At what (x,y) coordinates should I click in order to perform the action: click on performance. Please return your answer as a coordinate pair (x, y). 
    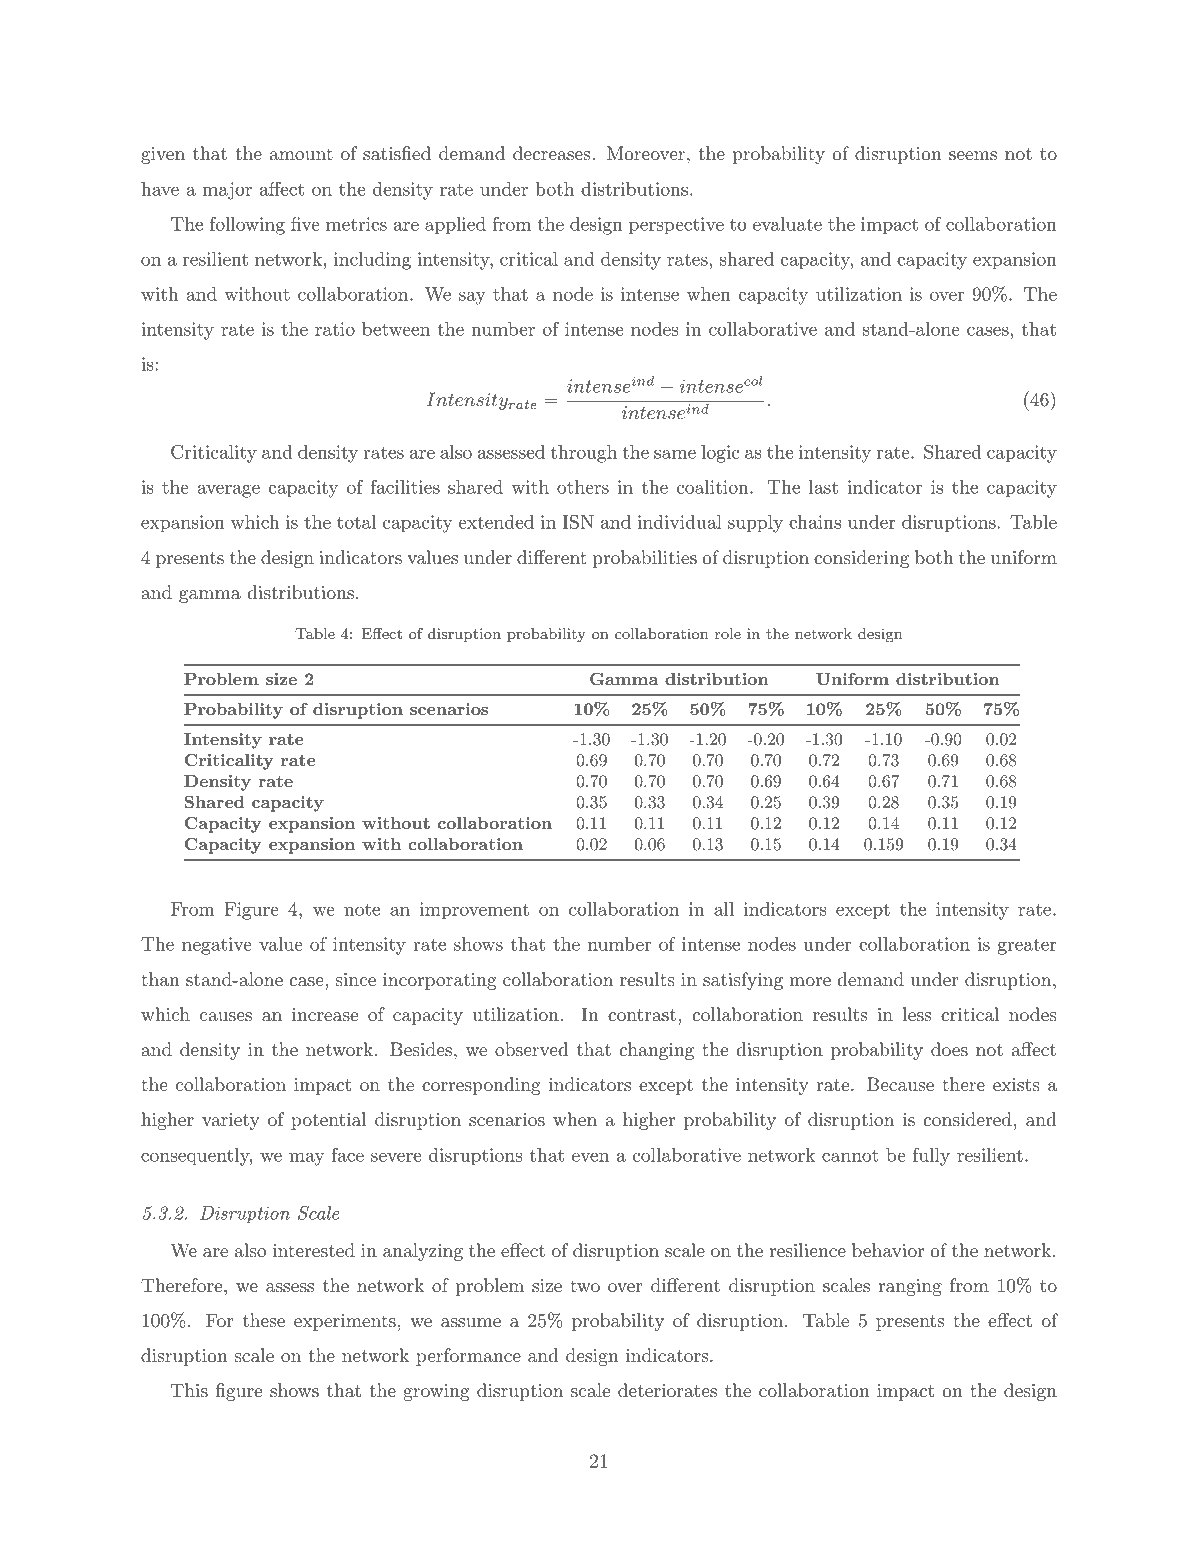
    Looking at the image, I should click on (468, 1357).
